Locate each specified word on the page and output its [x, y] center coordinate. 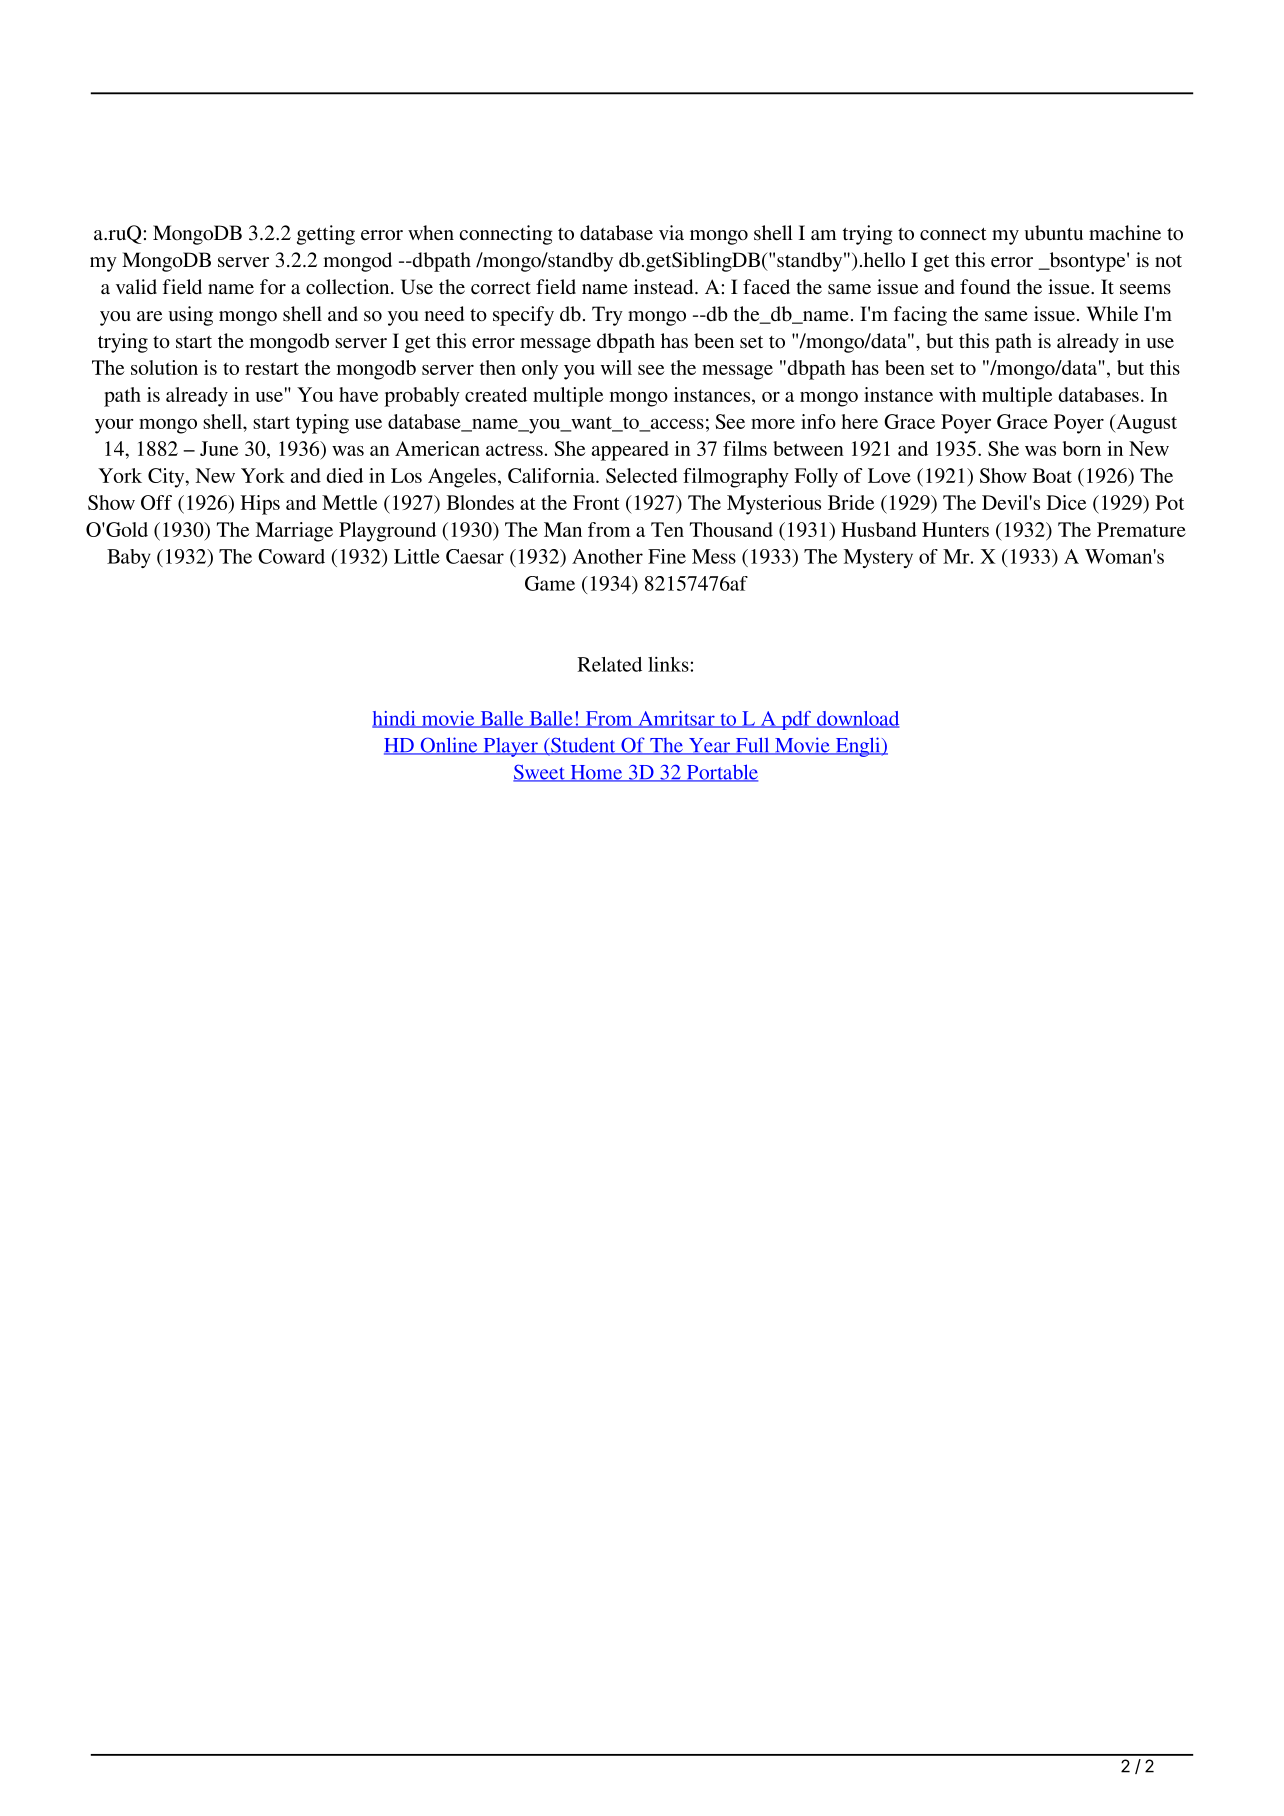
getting [326, 235]
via [671, 232]
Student [583, 746]
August [1145, 424]
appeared [630, 451]
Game [550, 583]
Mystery [878, 558]
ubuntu [1054, 232]
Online [449, 746]
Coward [291, 556]
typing [322, 424]
